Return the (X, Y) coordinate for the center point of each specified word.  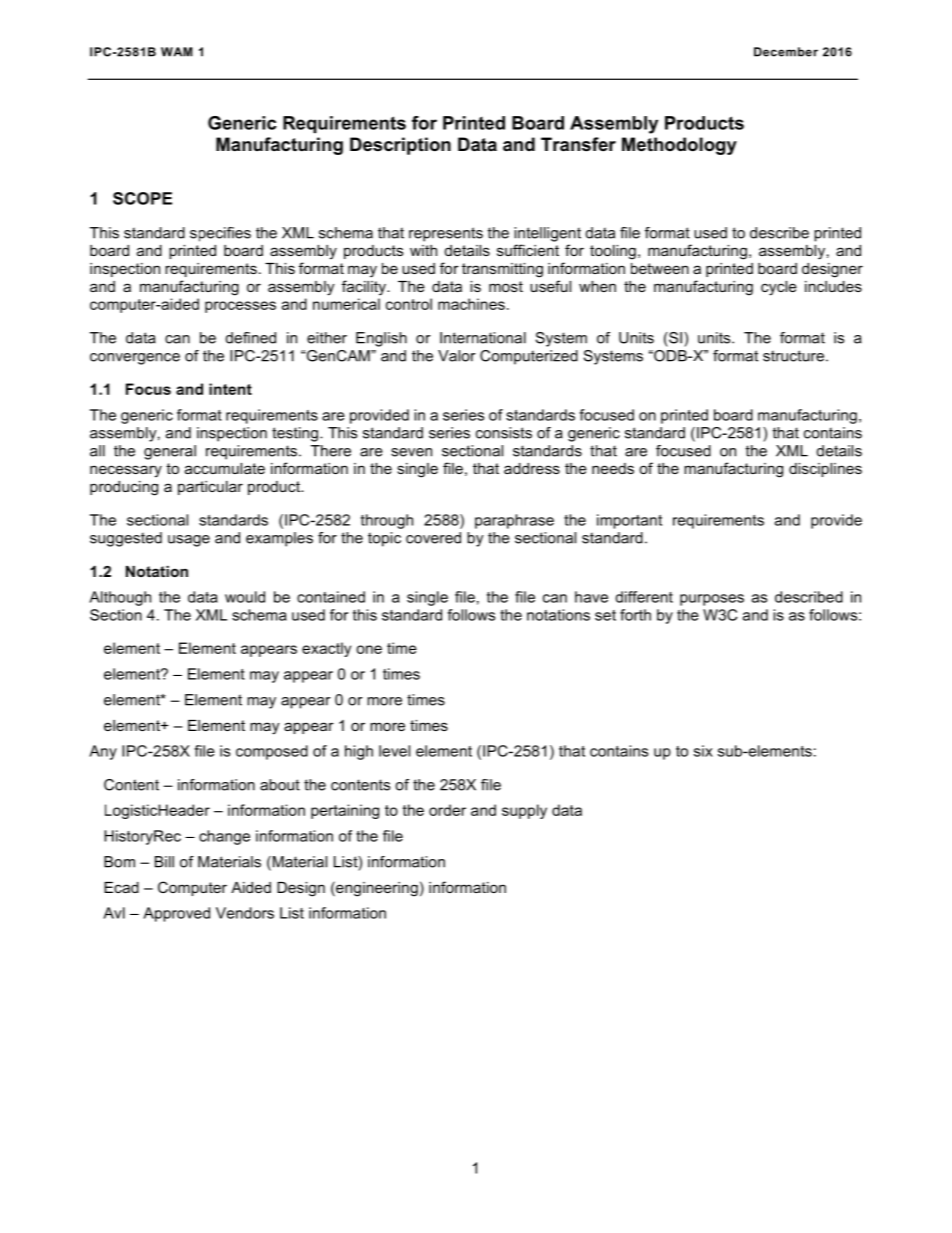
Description (400, 146)
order (447, 810)
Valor (457, 356)
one (369, 649)
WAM (177, 52)
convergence (135, 359)
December (786, 52)
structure (793, 356)
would (245, 597)
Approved (176, 914)
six (703, 751)
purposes (712, 600)
